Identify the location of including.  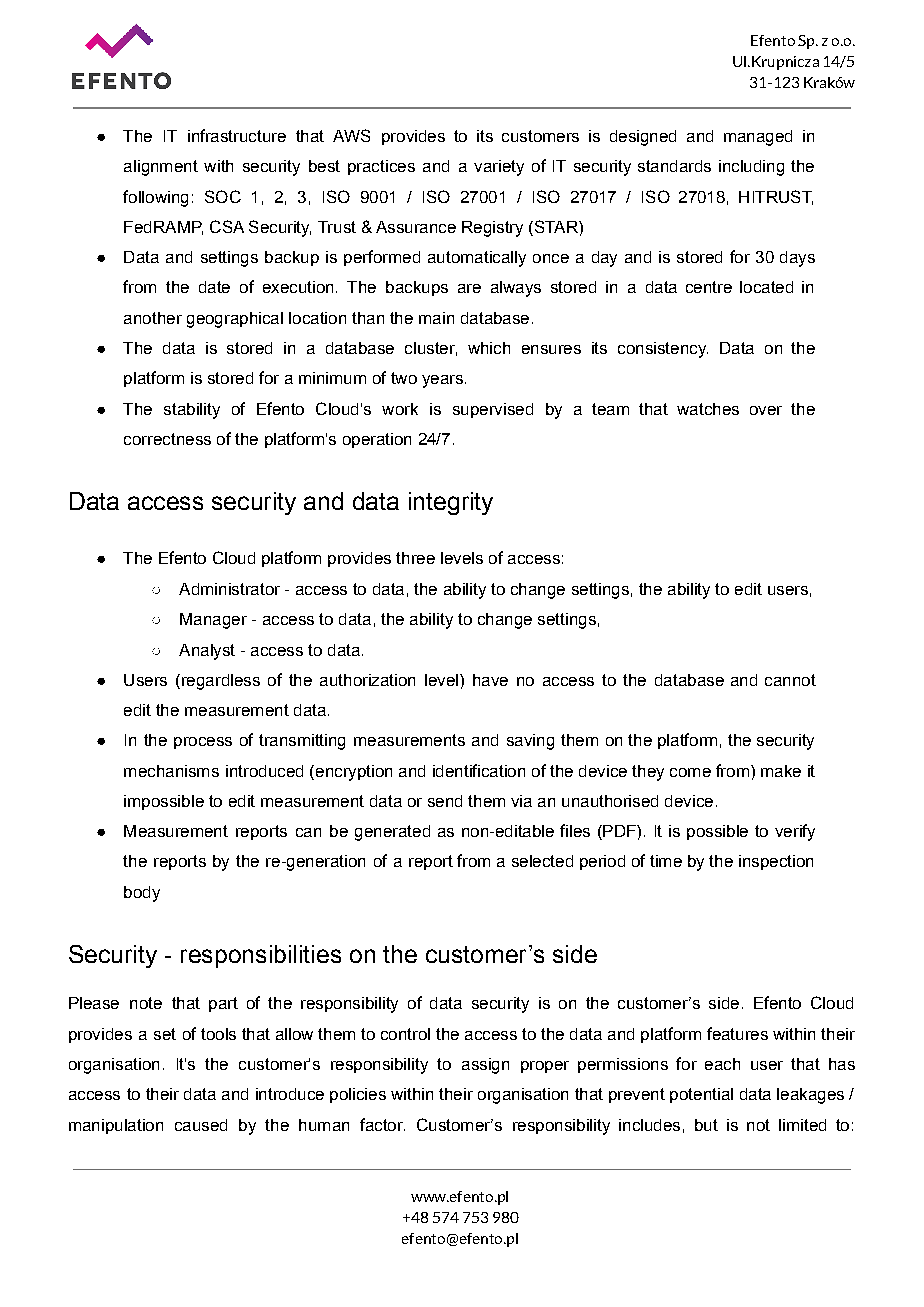
(751, 168).
